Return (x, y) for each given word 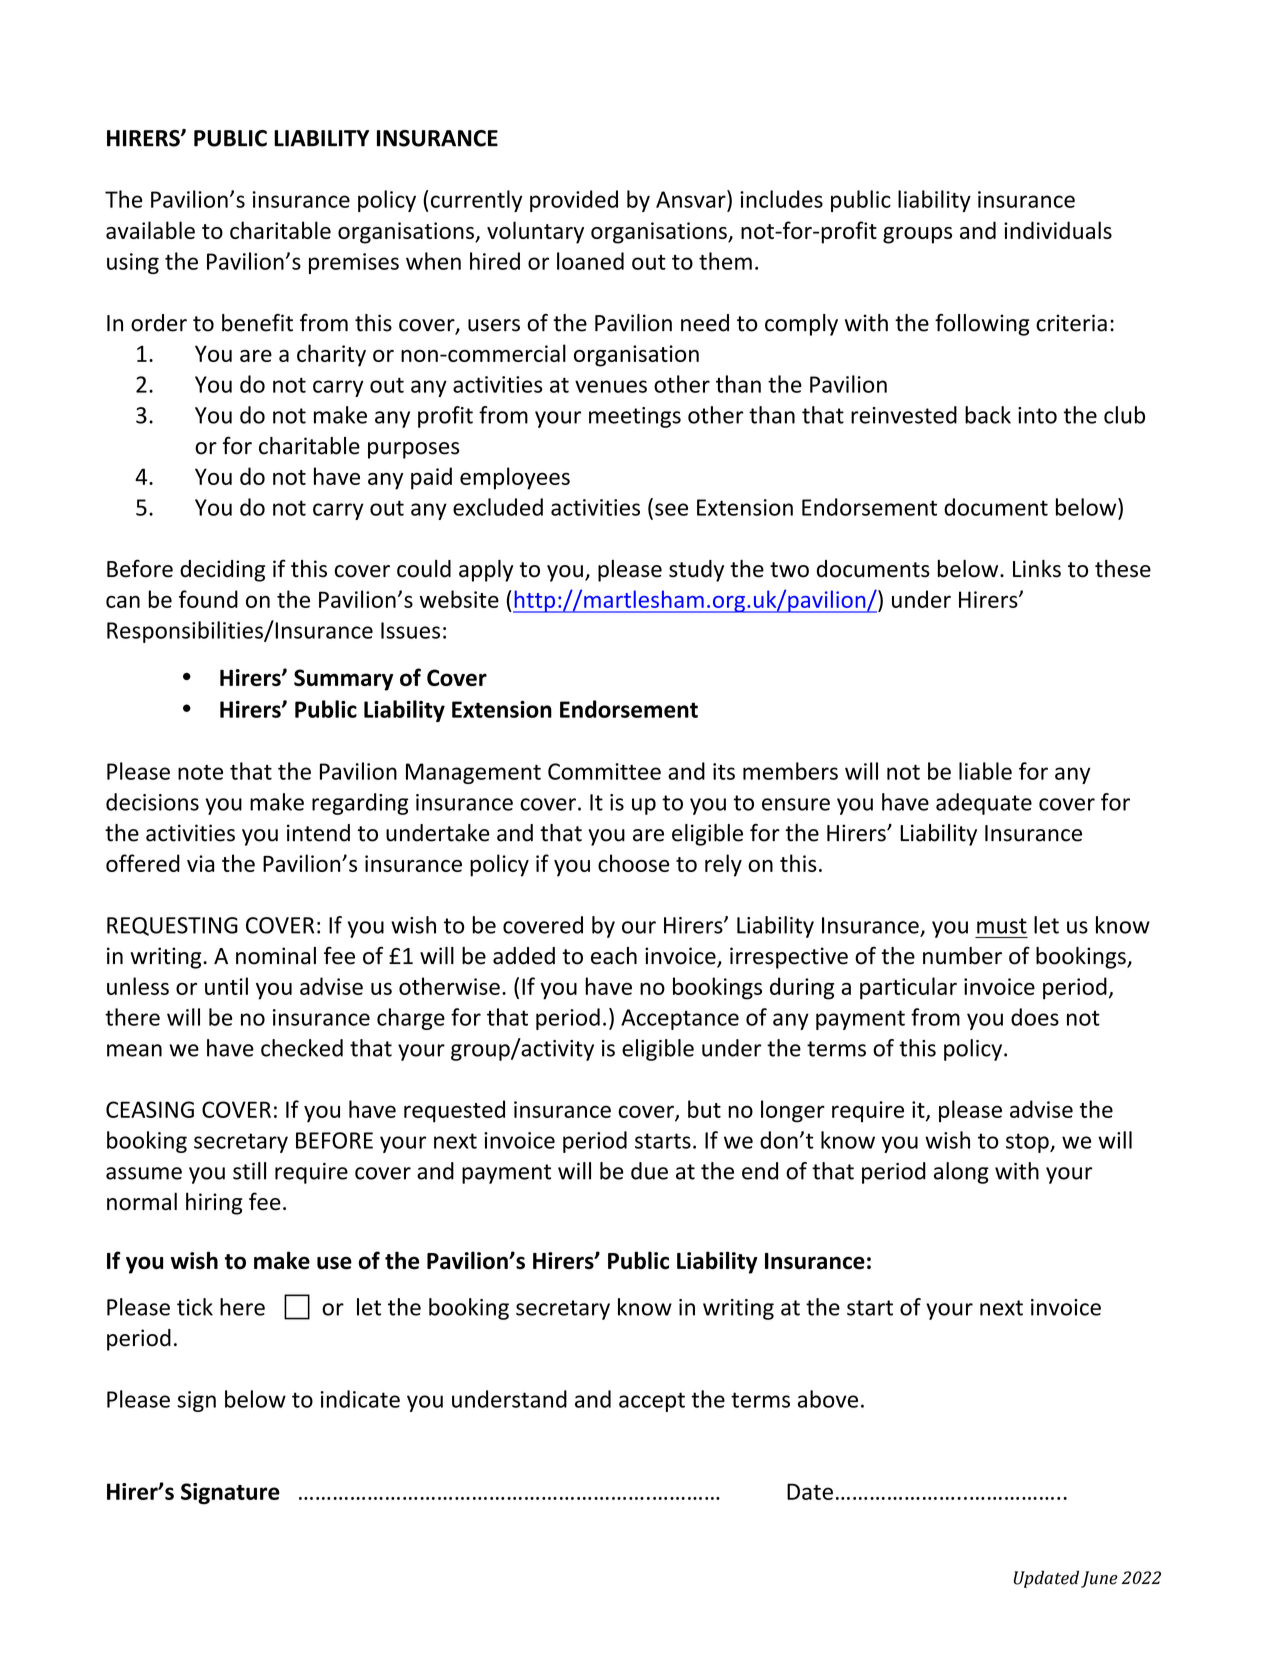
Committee (604, 771)
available (150, 230)
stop (1028, 1143)
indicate (360, 1399)
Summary (343, 680)
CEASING (150, 1109)
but (704, 1109)
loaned (590, 261)
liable (985, 771)
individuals (1058, 230)
